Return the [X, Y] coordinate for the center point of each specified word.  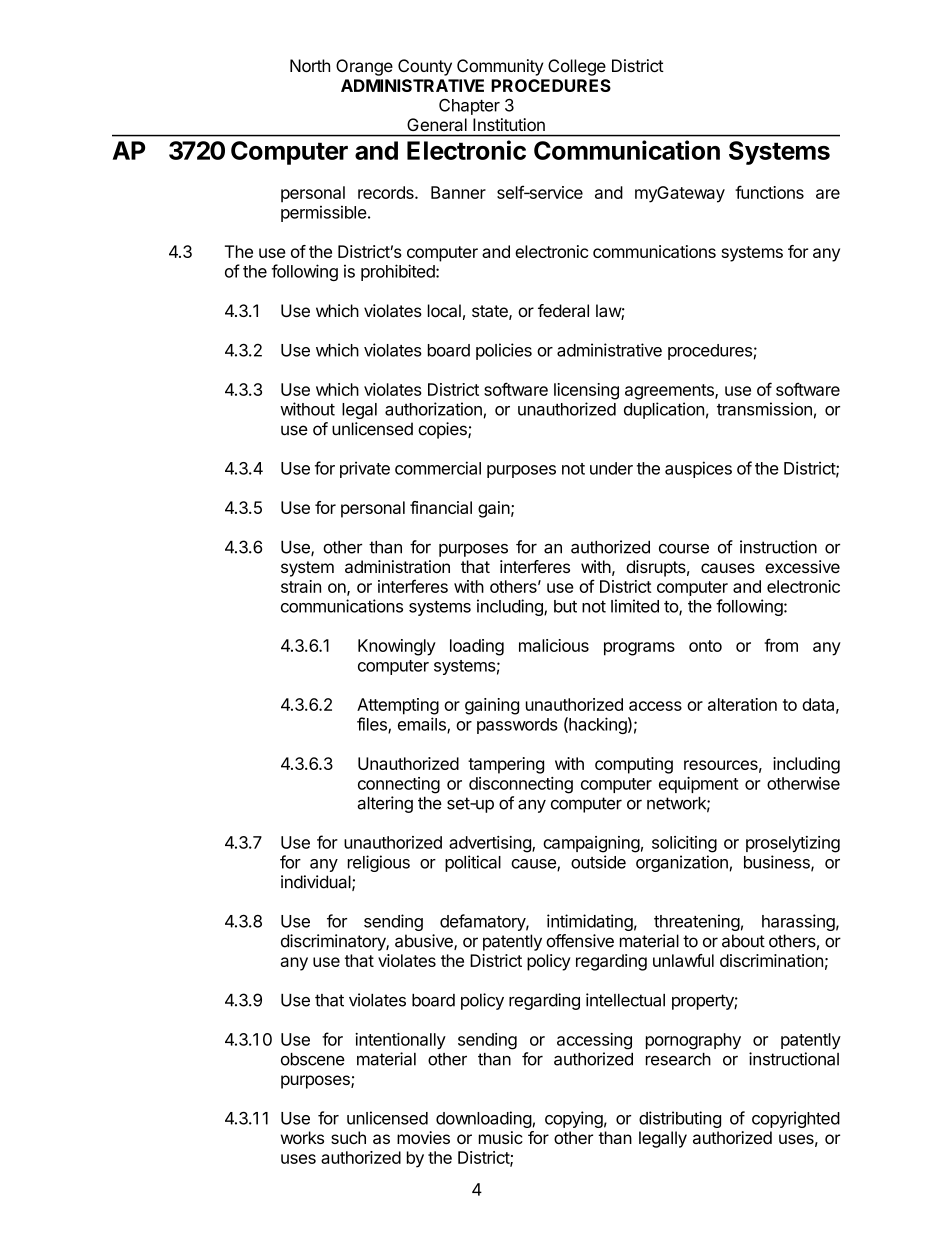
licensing [586, 391]
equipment [698, 785]
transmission [764, 409]
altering [385, 804]
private [365, 469]
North [310, 65]
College [577, 67]
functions [769, 192]
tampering [506, 765]
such [348, 1137]
